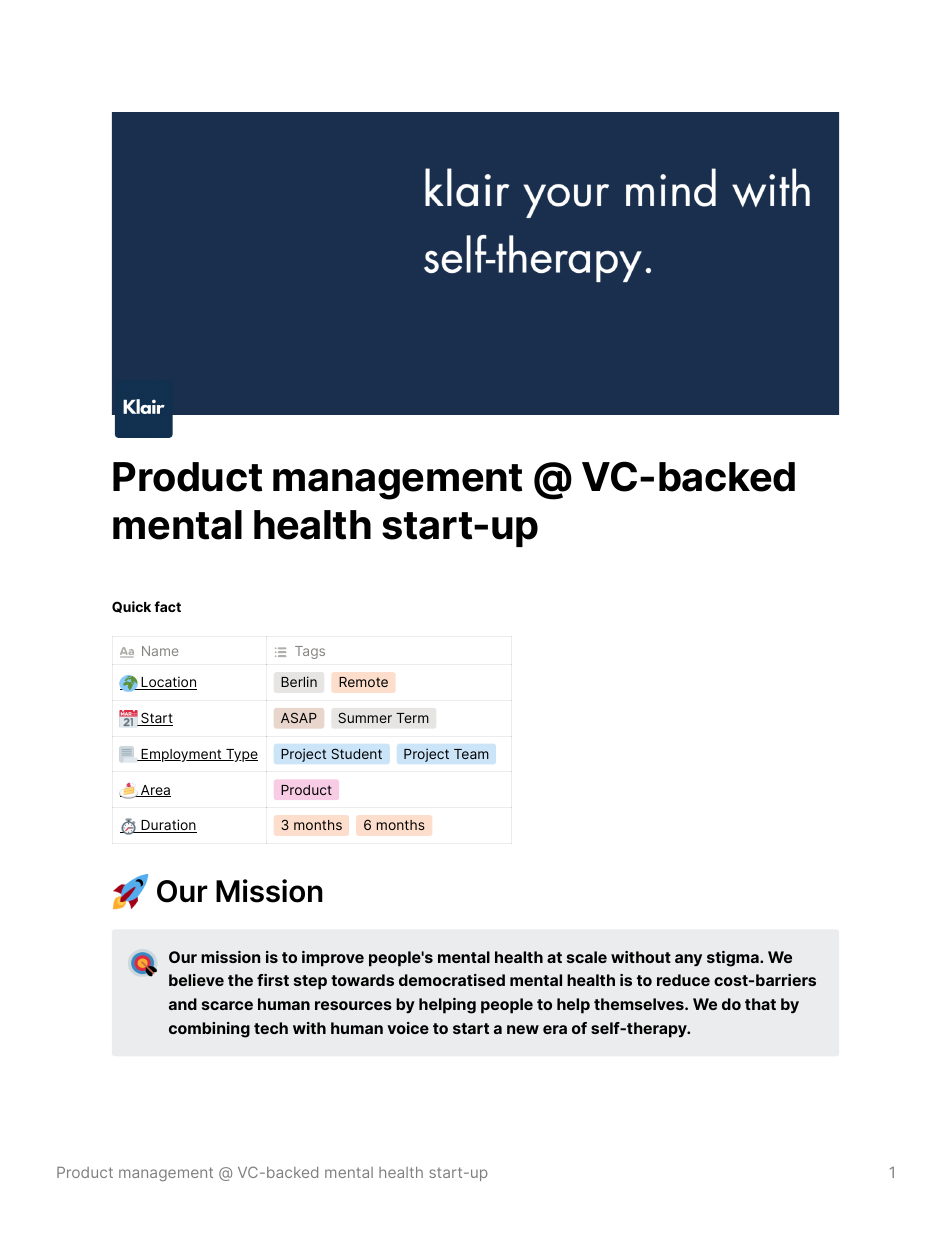 This image has width=952, height=1233. What do you see at coordinates (471, 754) in the image?
I see `Team` at bounding box center [471, 754].
